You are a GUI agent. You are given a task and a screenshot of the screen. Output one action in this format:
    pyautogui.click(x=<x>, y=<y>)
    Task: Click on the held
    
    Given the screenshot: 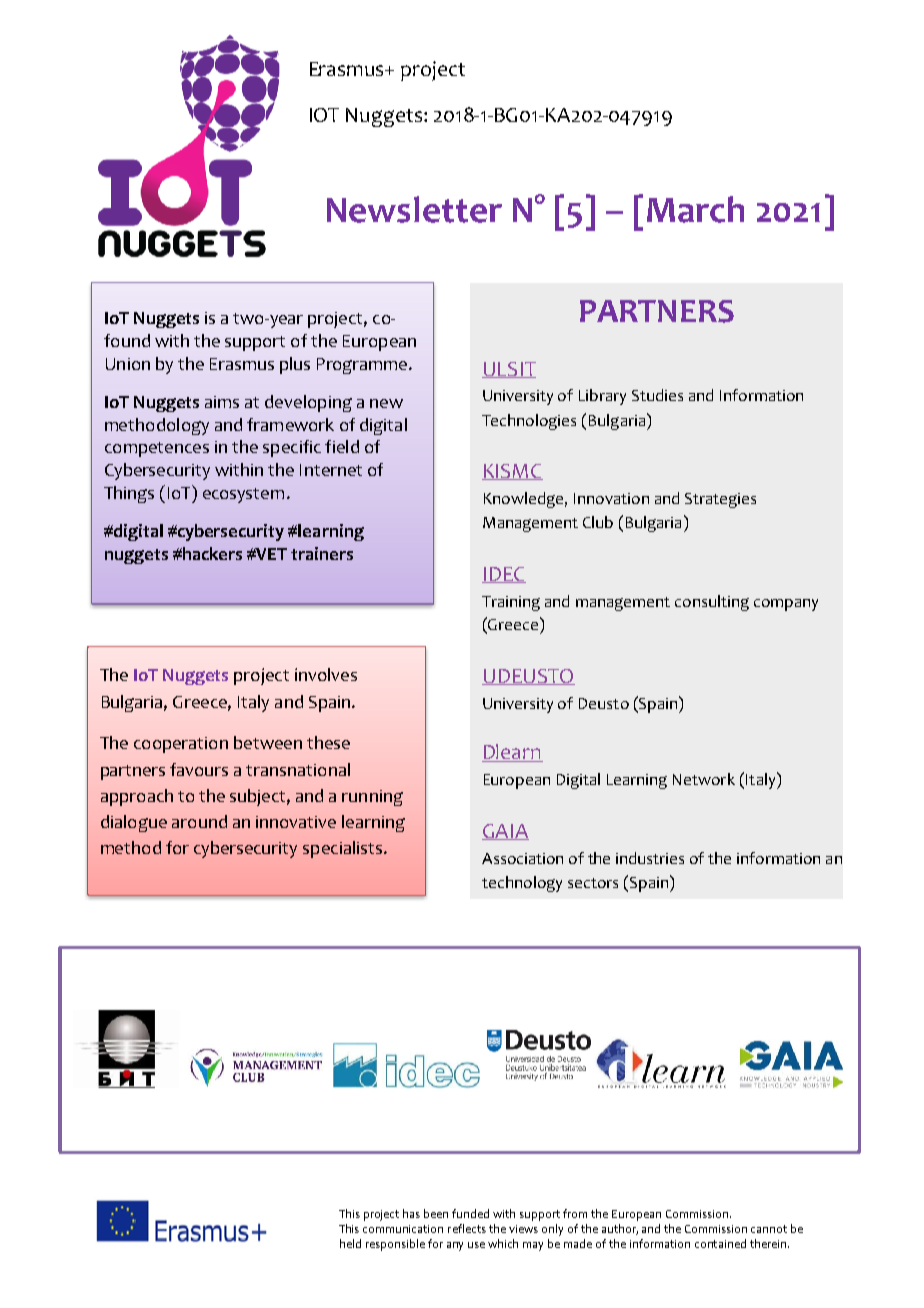 What is the action you would take?
    pyautogui.click(x=350, y=1243)
